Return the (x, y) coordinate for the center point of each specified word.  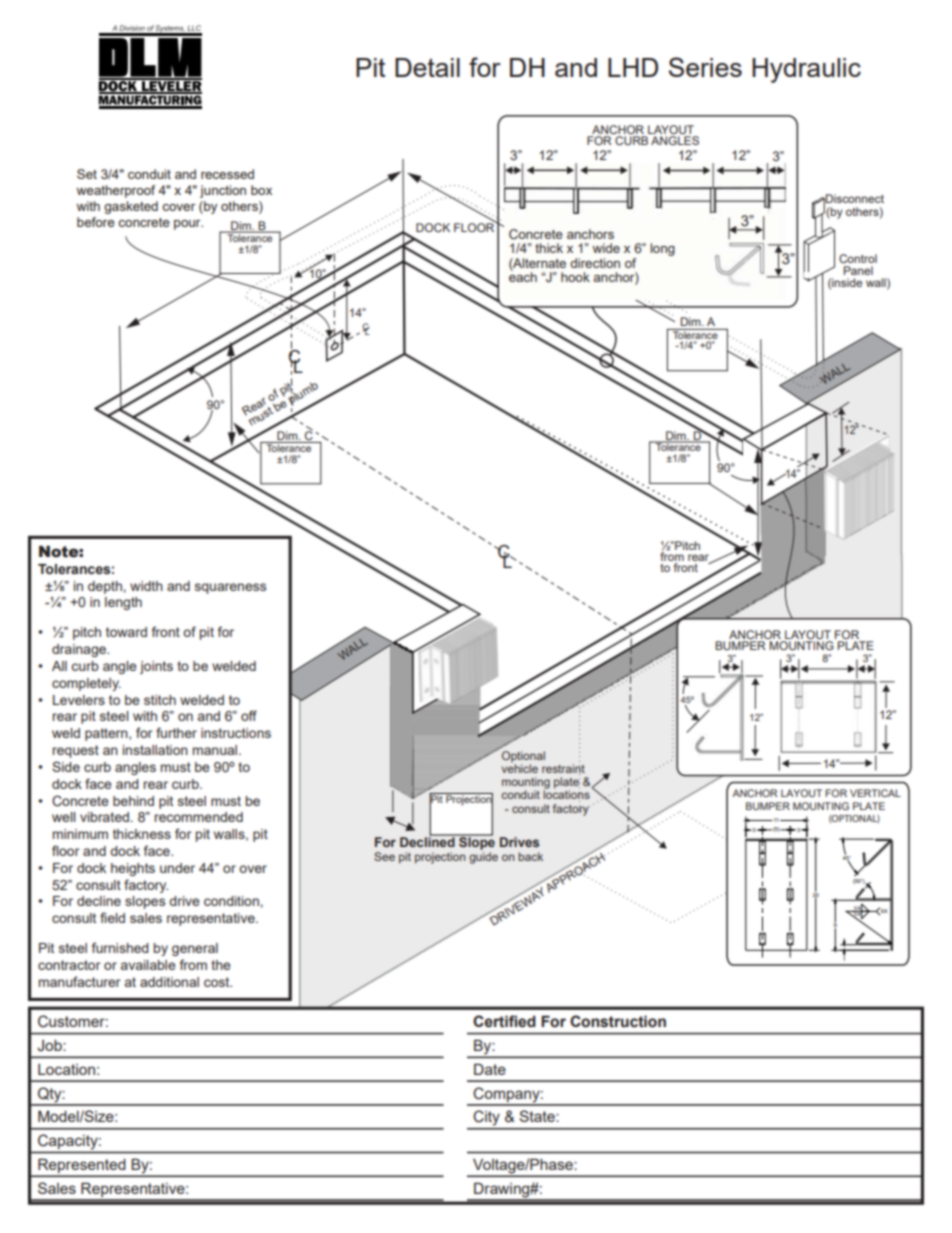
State (538, 1116)
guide (483, 858)
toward (126, 632)
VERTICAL (875, 793)
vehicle (519, 767)
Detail (427, 67)
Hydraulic (806, 70)
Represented (82, 1167)
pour (188, 225)
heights (133, 869)
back (530, 856)
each (523, 276)
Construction (618, 1021)
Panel (858, 270)
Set (87, 174)
